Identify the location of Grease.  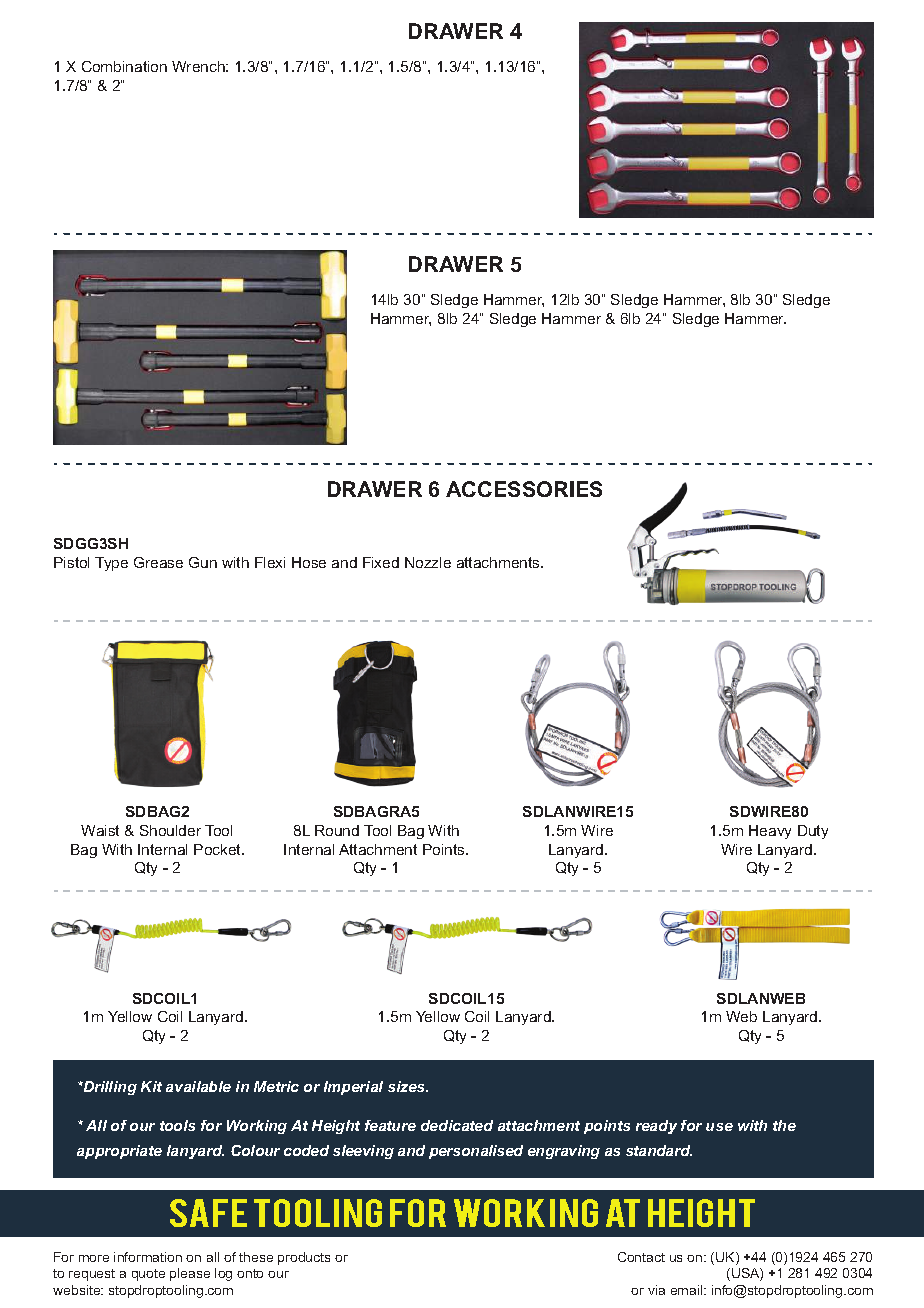
(158, 562).
